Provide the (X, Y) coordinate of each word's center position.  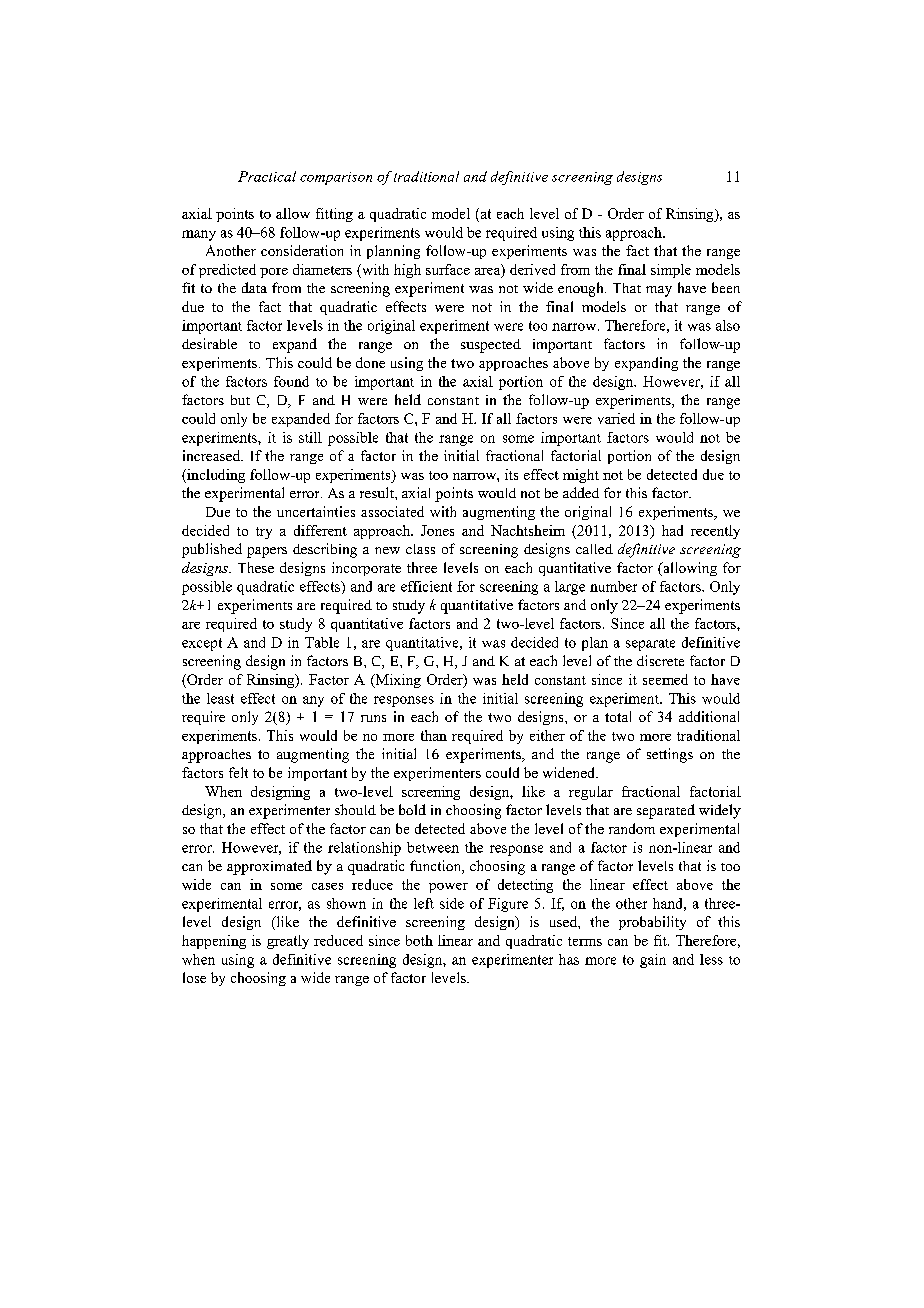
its (511, 474)
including (215, 476)
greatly (288, 942)
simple (671, 271)
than (434, 735)
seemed (665, 679)
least (220, 698)
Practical (267, 176)
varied (616, 418)
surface (448, 269)
